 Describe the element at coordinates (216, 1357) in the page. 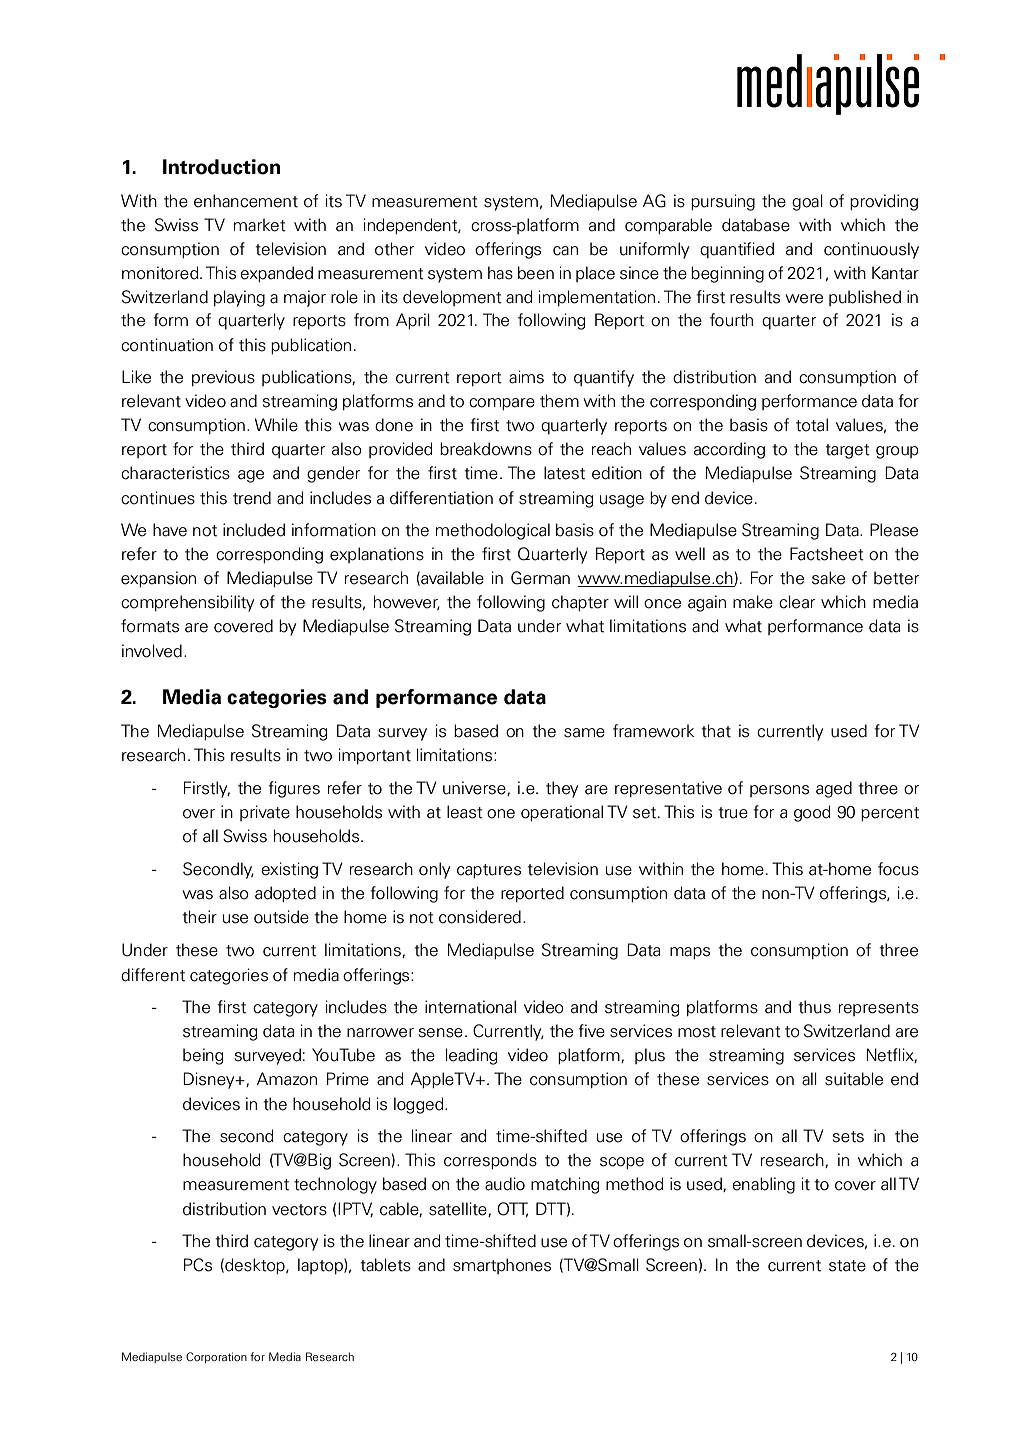

I see `Corporation` at that location.
